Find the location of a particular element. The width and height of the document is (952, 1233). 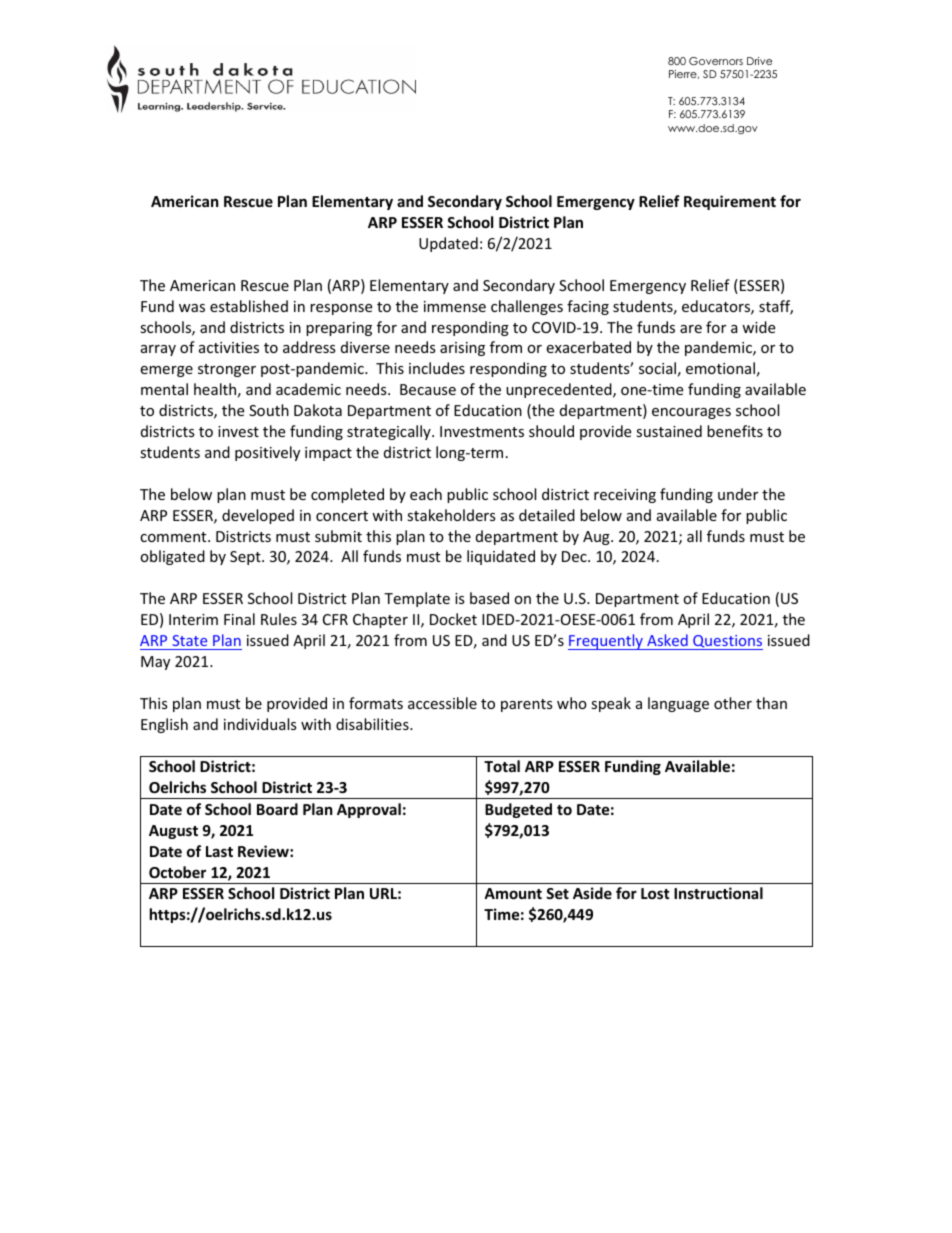

Last is located at coordinates (219, 851).
